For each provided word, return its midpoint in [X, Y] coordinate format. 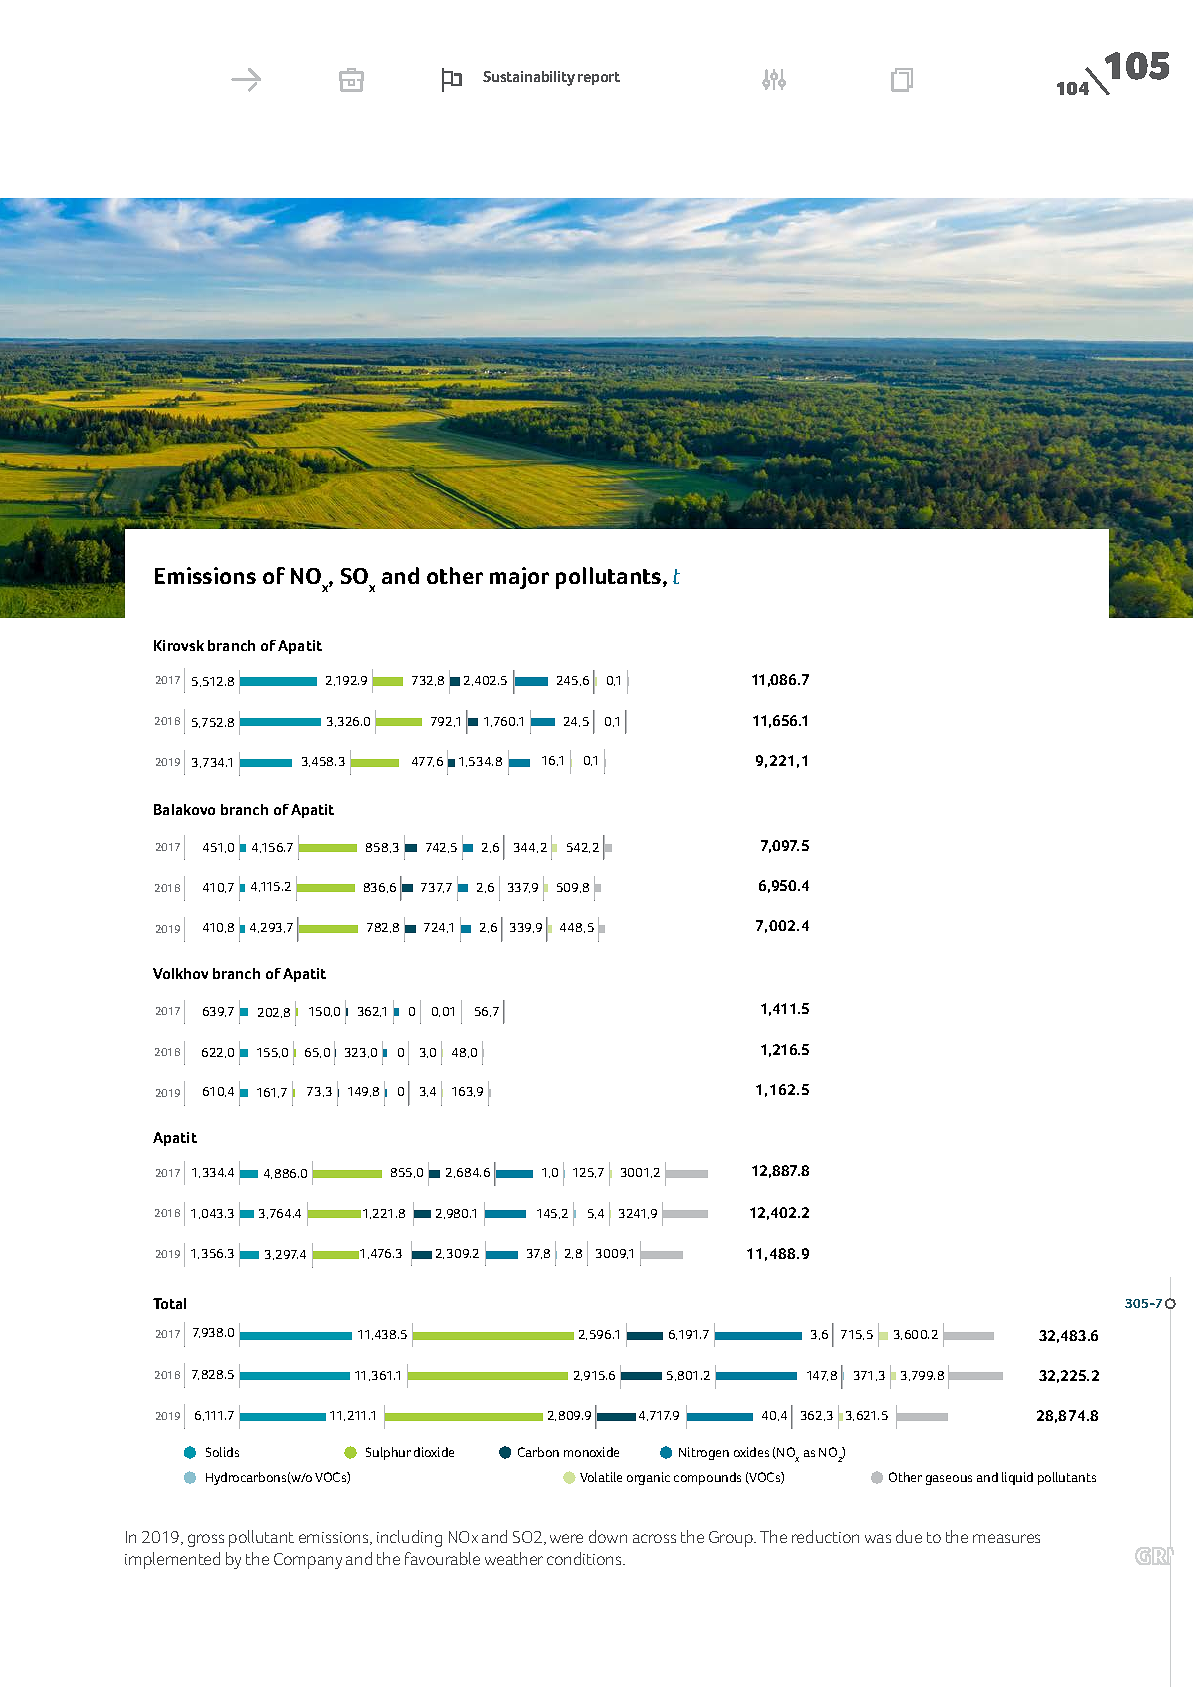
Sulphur [388, 1453]
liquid [1017, 1478]
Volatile [601, 1477]
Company [308, 1561]
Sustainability [529, 78]
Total [169, 1303]
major [519, 578]
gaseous [949, 1480]
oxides [751, 1452]
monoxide [591, 1452]
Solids [222, 1452]
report [599, 78]
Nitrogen [704, 1453]
